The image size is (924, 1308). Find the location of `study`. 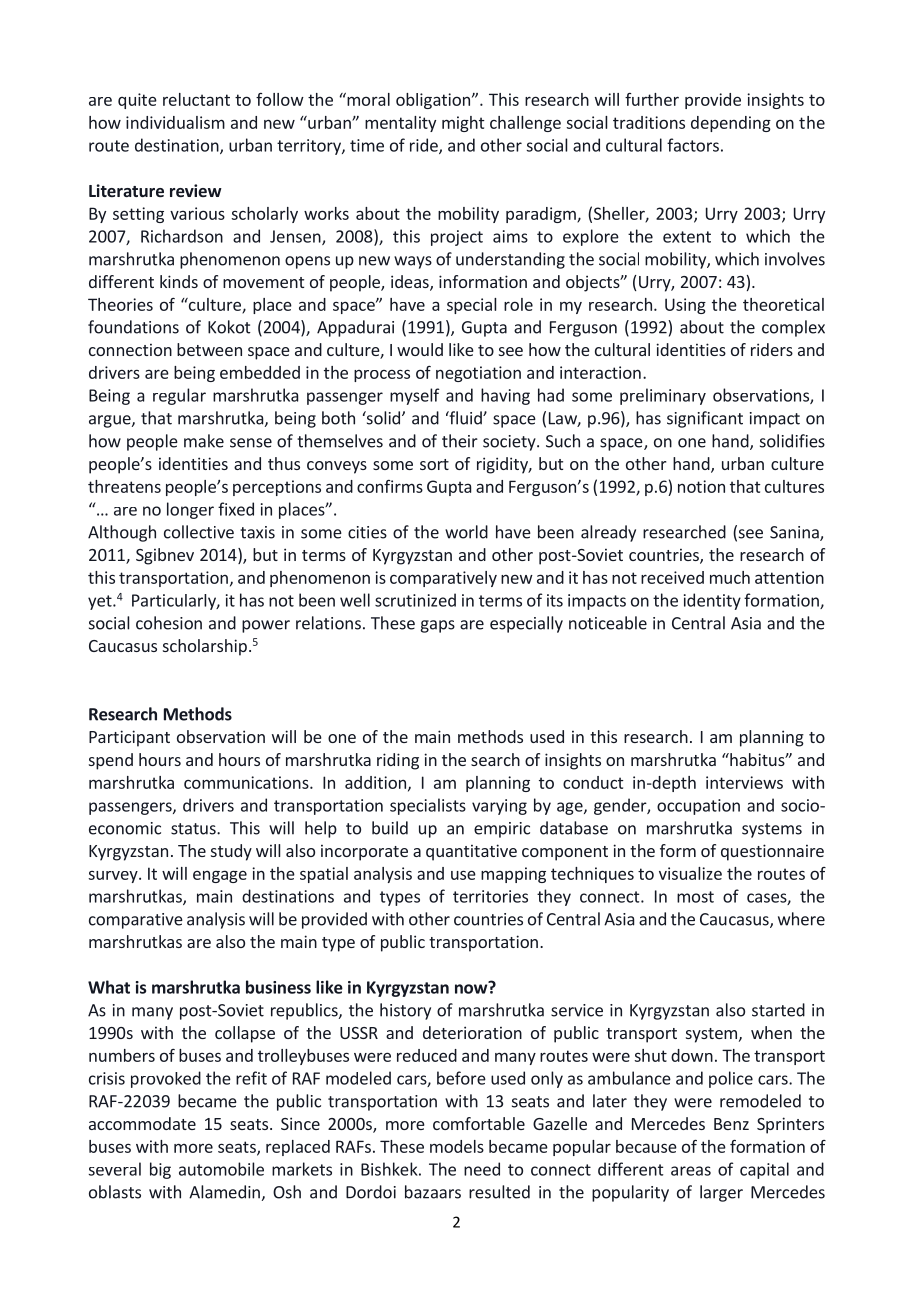

study is located at coordinates (231, 852).
